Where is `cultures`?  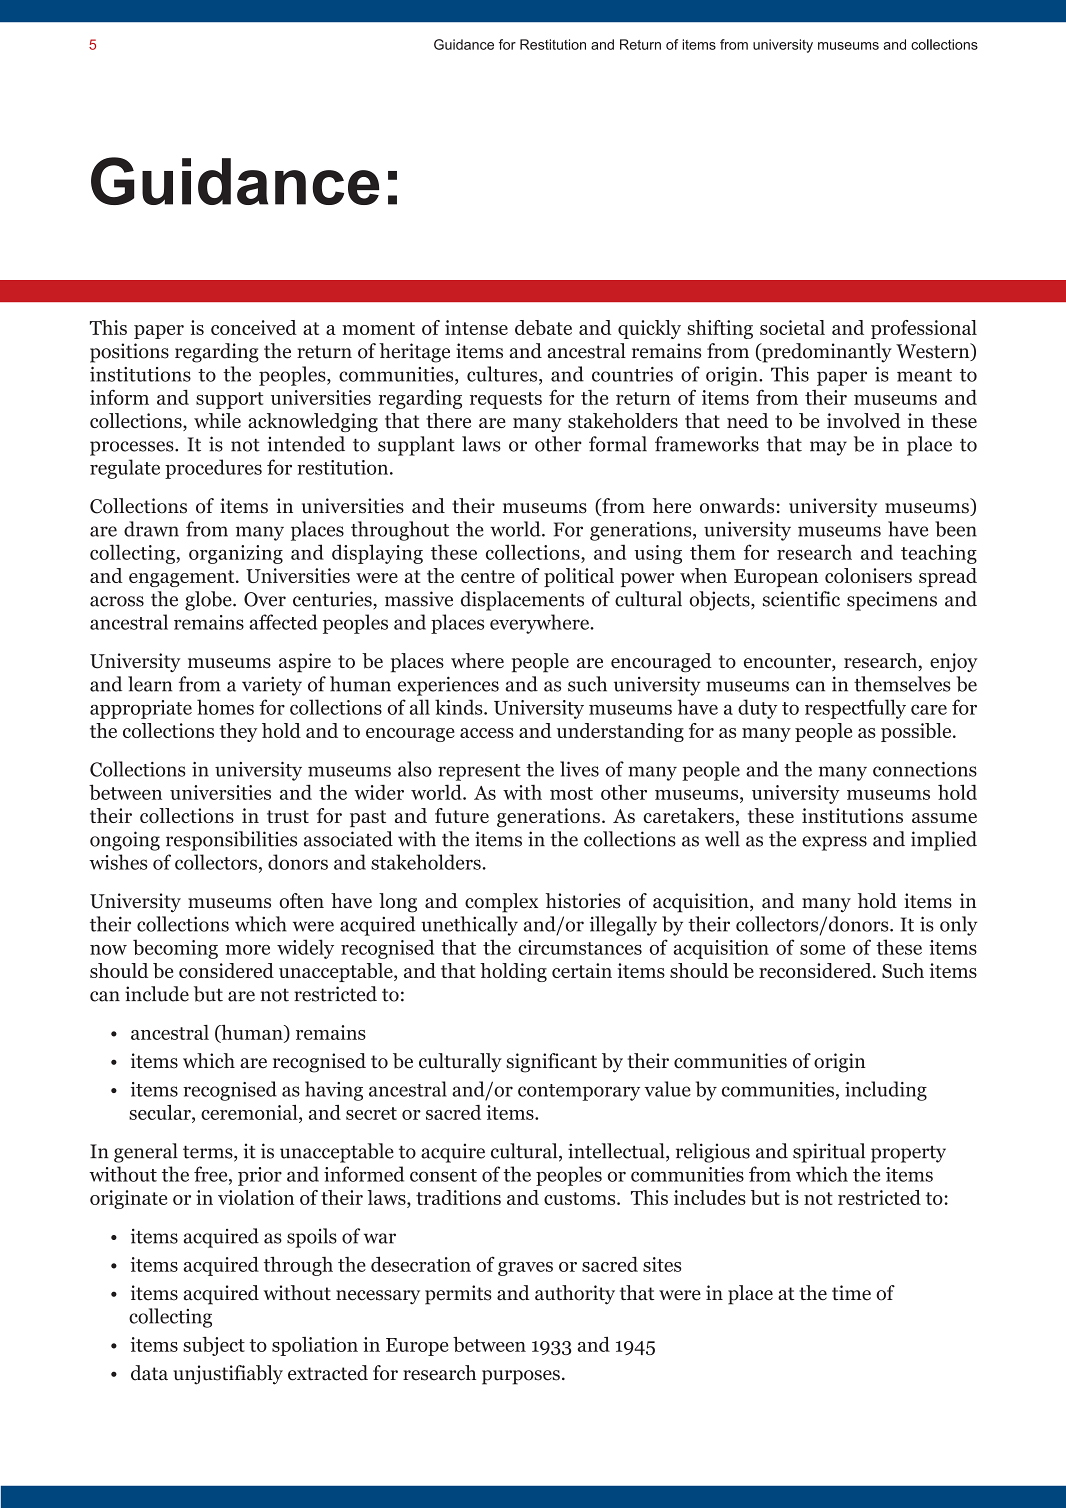
cultures is located at coordinates (503, 375).
